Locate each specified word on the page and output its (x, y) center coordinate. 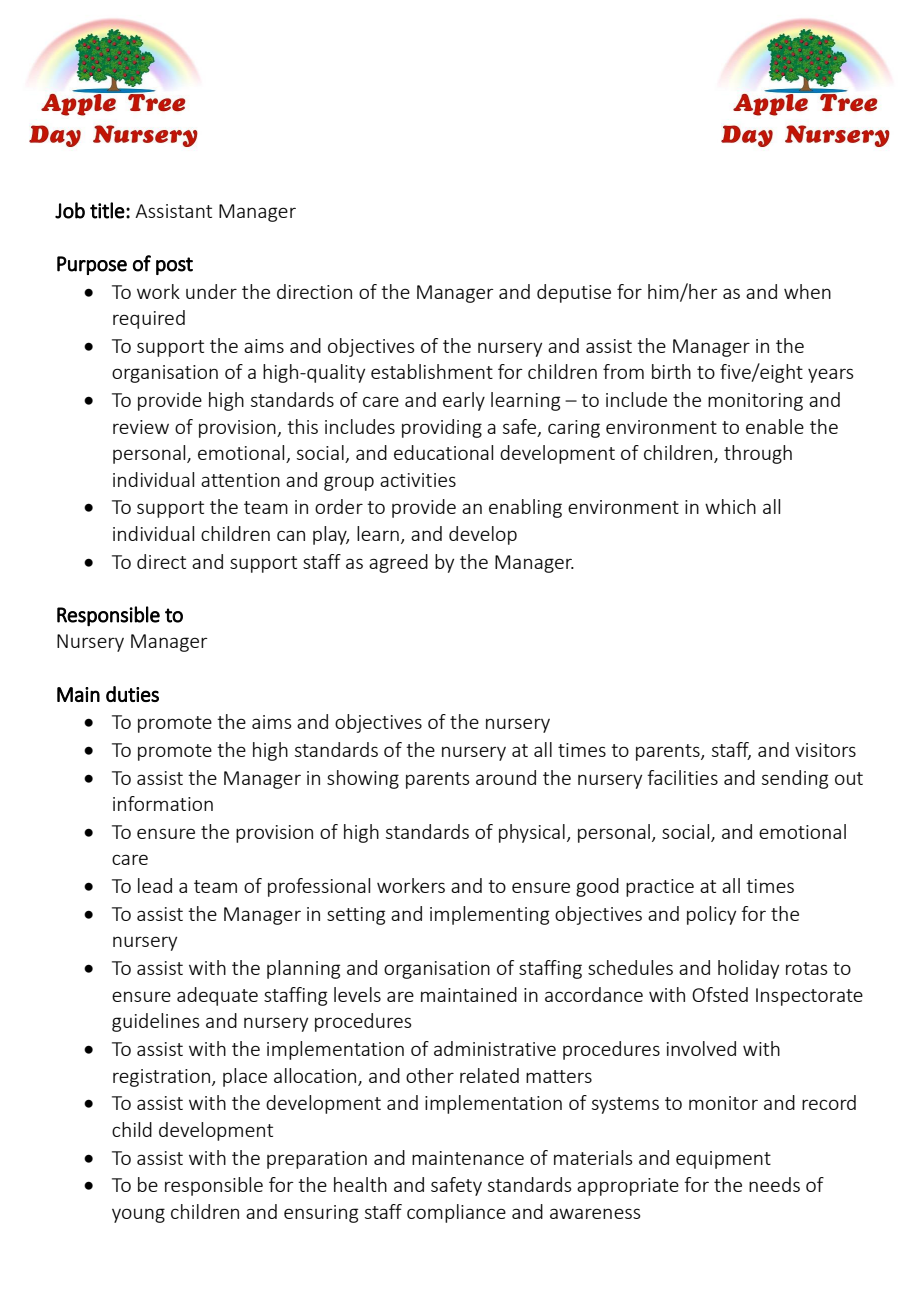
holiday (748, 969)
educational (443, 452)
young (138, 1215)
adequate (217, 996)
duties (132, 694)
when (807, 291)
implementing (489, 915)
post (174, 266)
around (506, 777)
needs (774, 1184)
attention (240, 480)
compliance (456, 1213)
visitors (825, 750)
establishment (432, 371)
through (758, 454)
